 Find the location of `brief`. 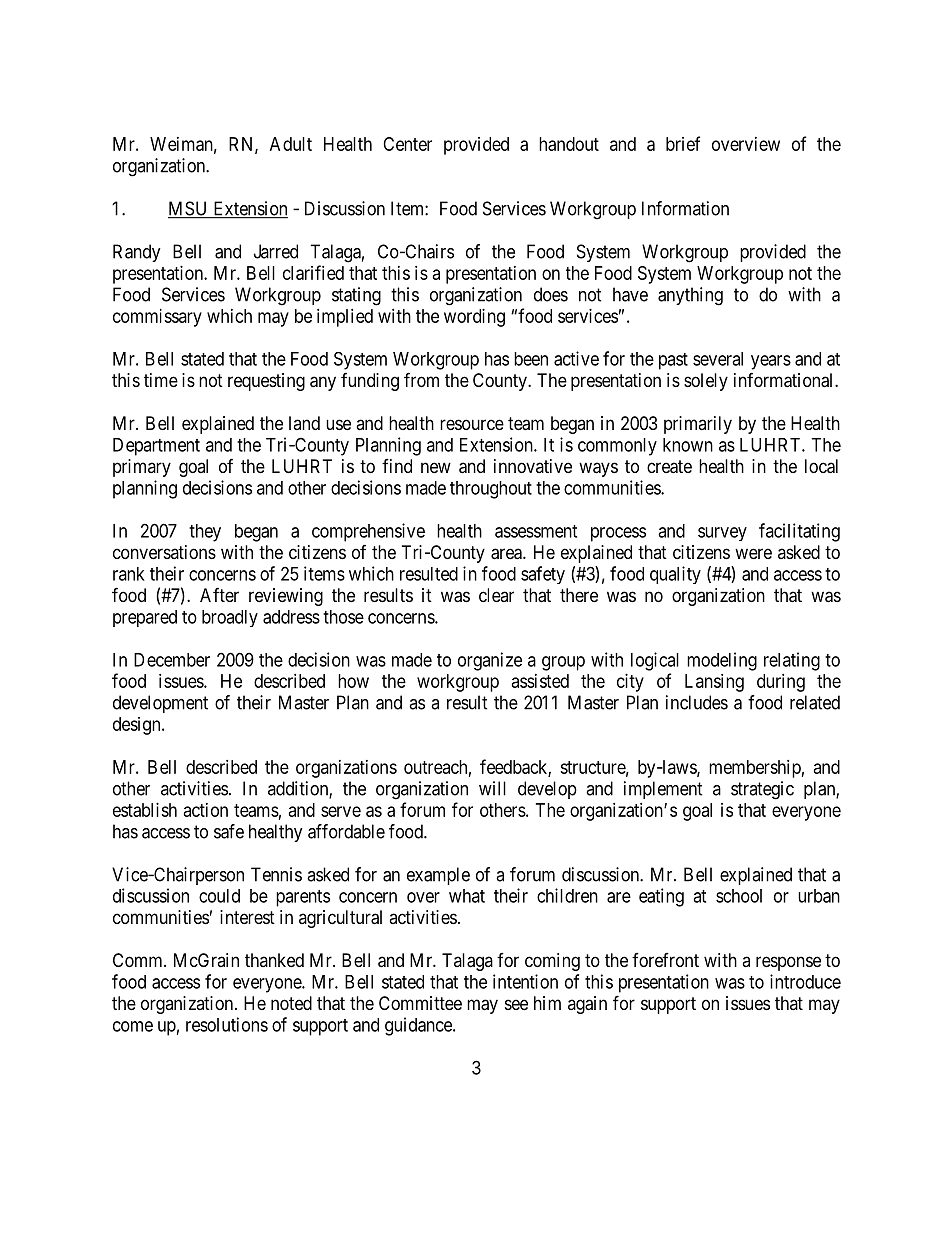

brief is located at coordinates (683, 143).
